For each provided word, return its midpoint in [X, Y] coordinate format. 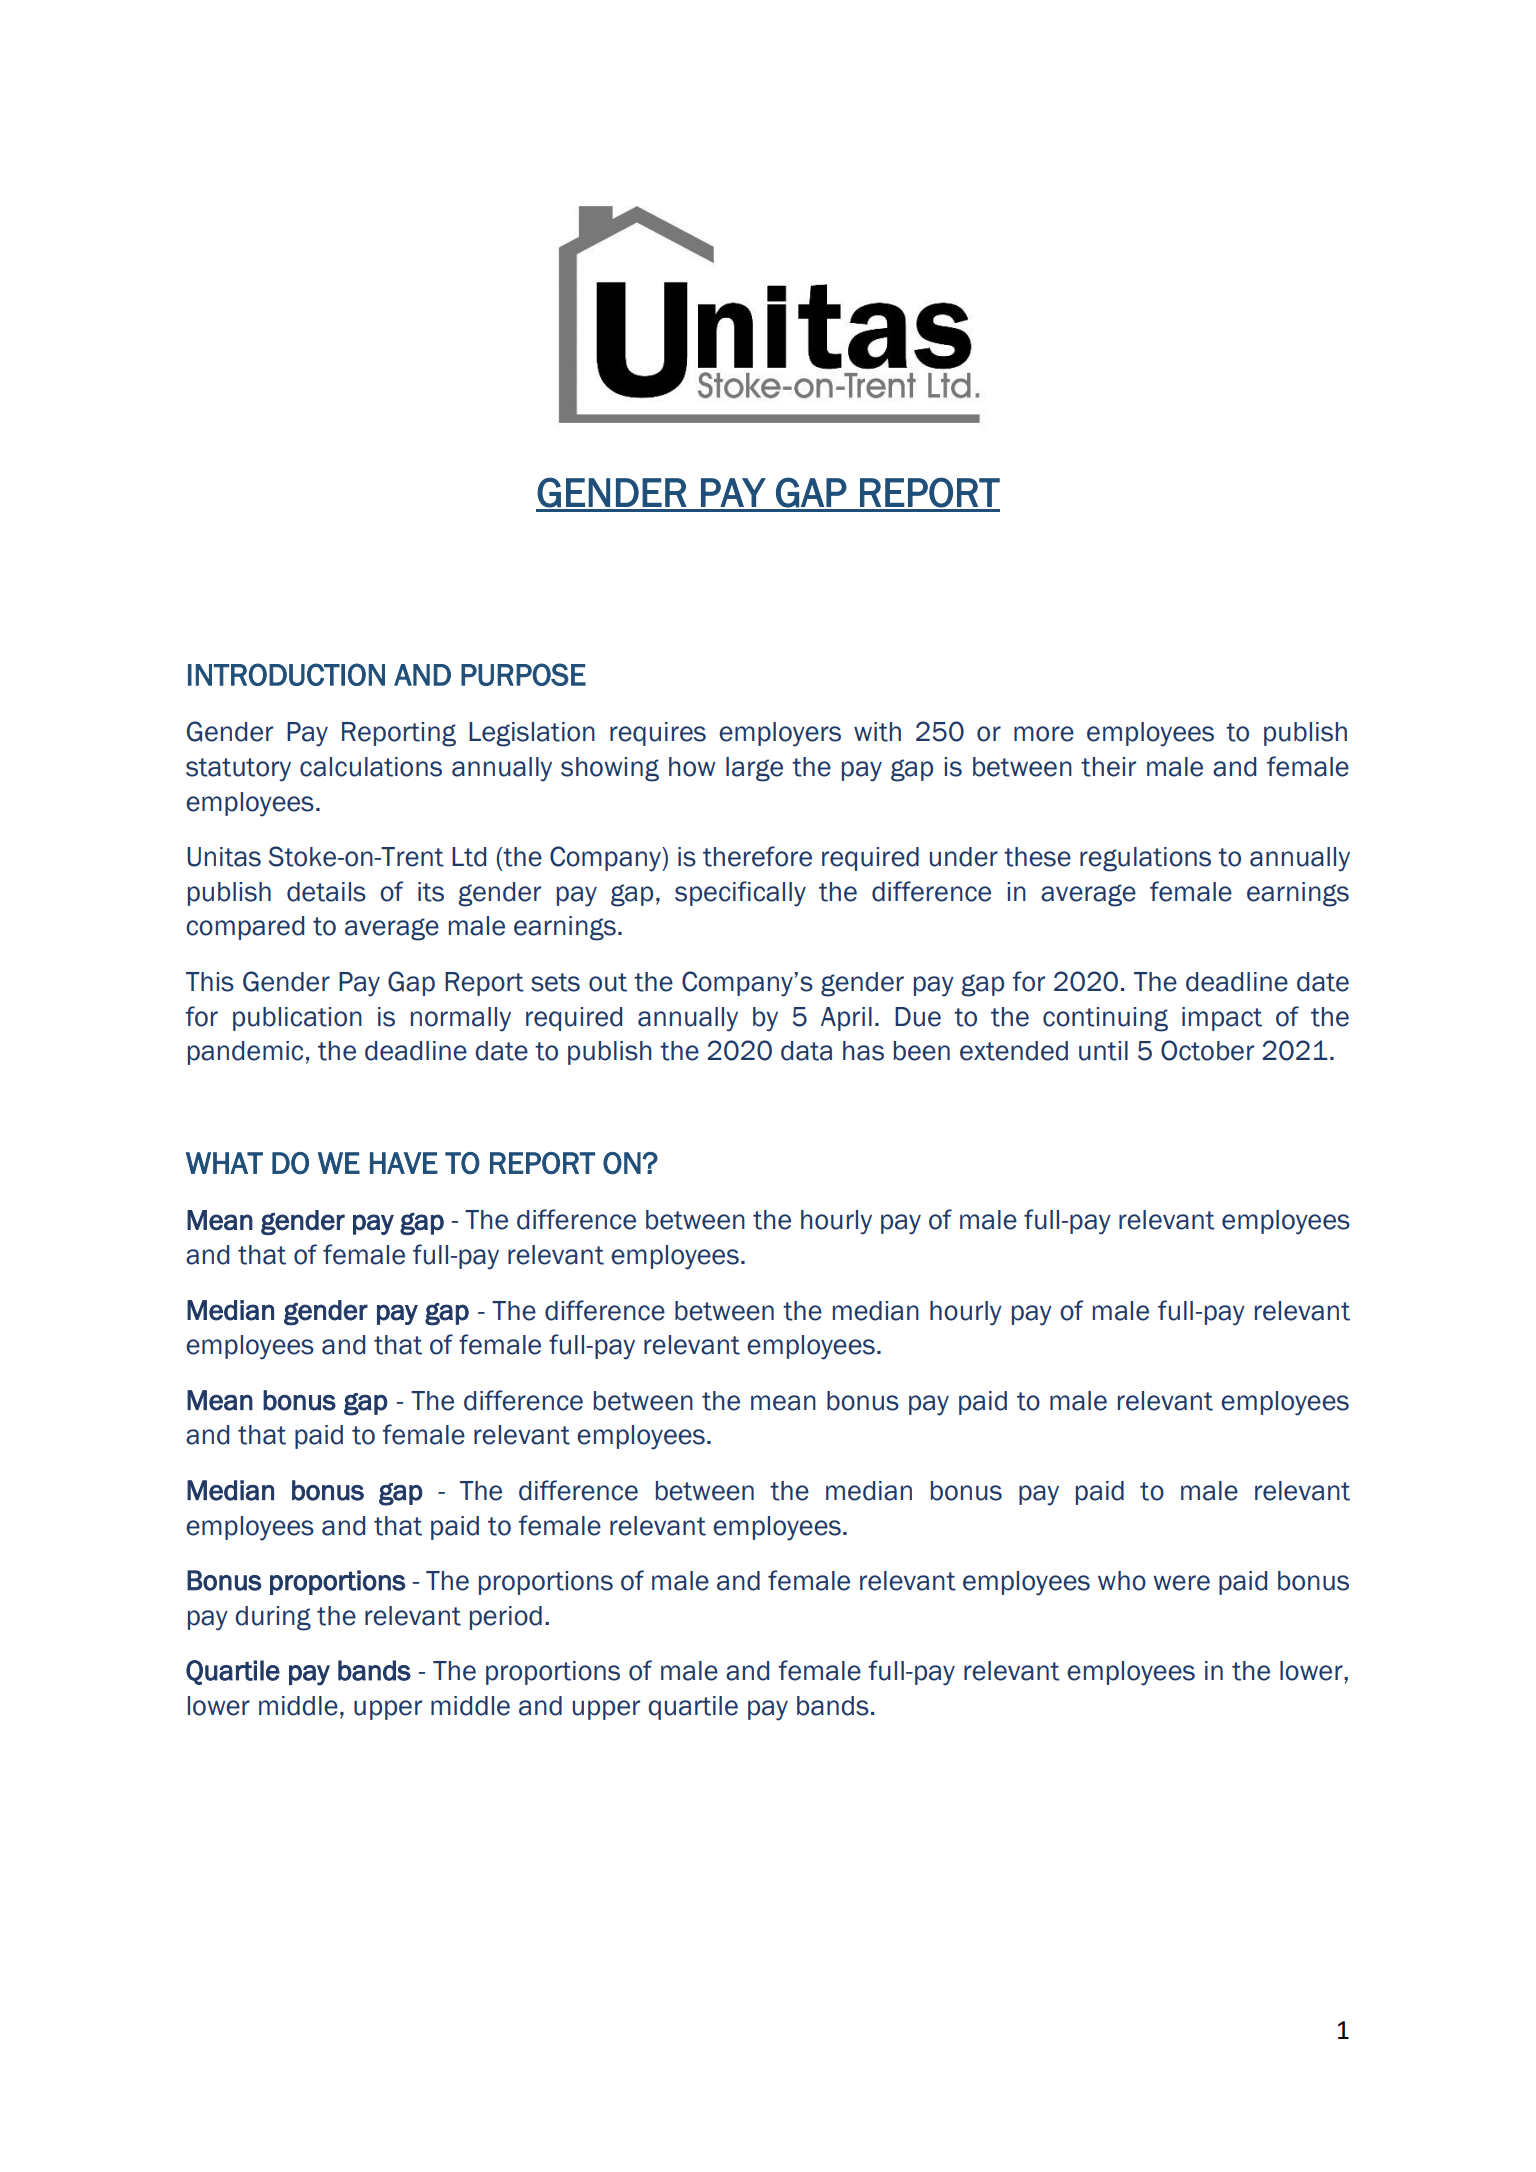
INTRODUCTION [286, 674]
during [273, 1618]
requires [658, 734]
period [506, 1618]
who [1122, 1581]
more [1044, 734]
